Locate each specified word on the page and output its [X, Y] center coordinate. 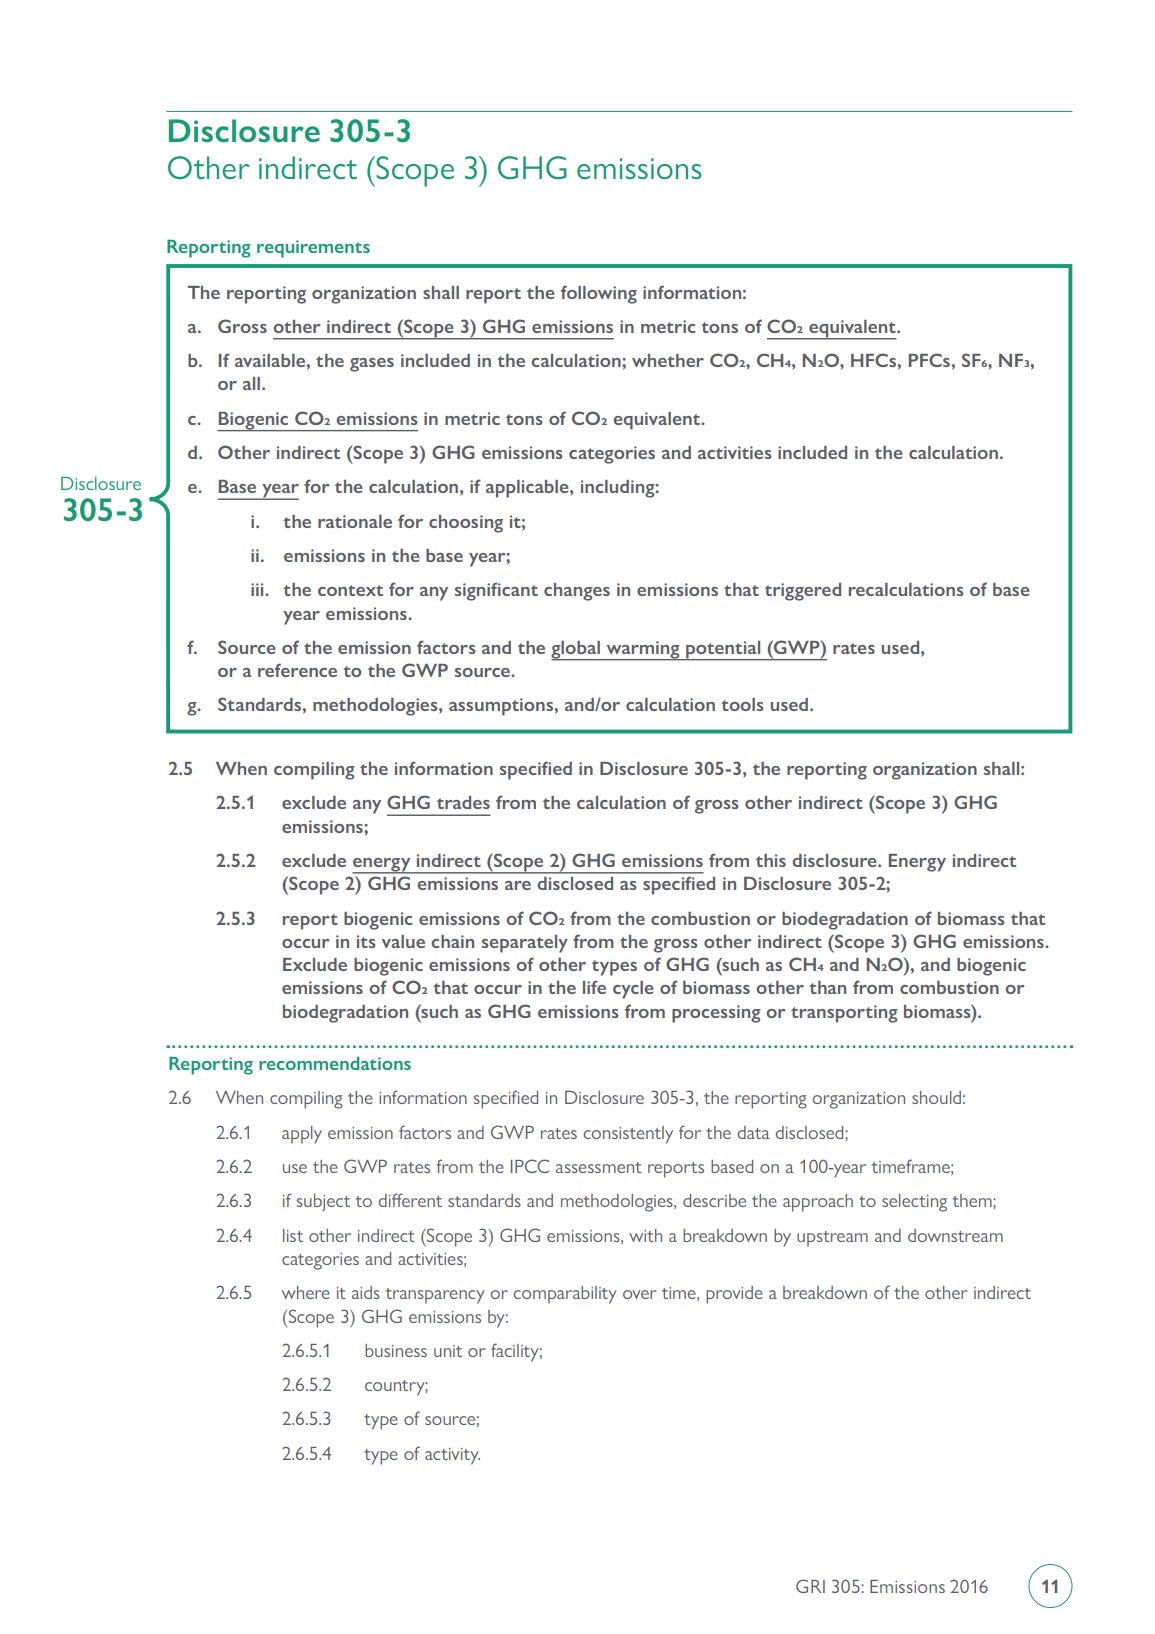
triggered [803, 592]
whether [668, 360]
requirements [313, 249]
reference [297, 670]
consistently [628, 1135]
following [599, 294]
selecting [914, 1203]
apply [302, 1135]
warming [643, 651]
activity [452, 1456]
